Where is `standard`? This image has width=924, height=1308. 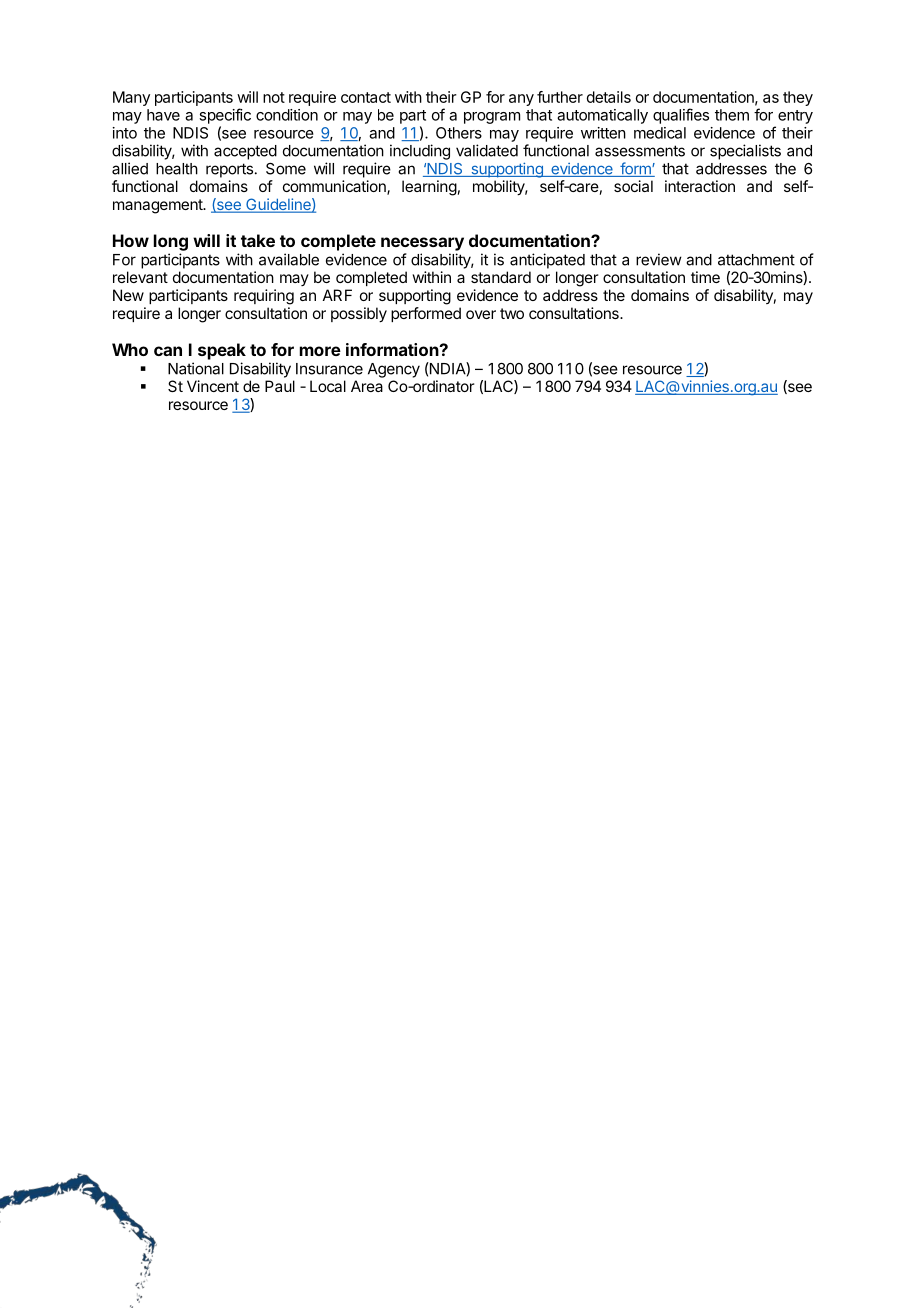 standard is located at coordinates (501, 277).
